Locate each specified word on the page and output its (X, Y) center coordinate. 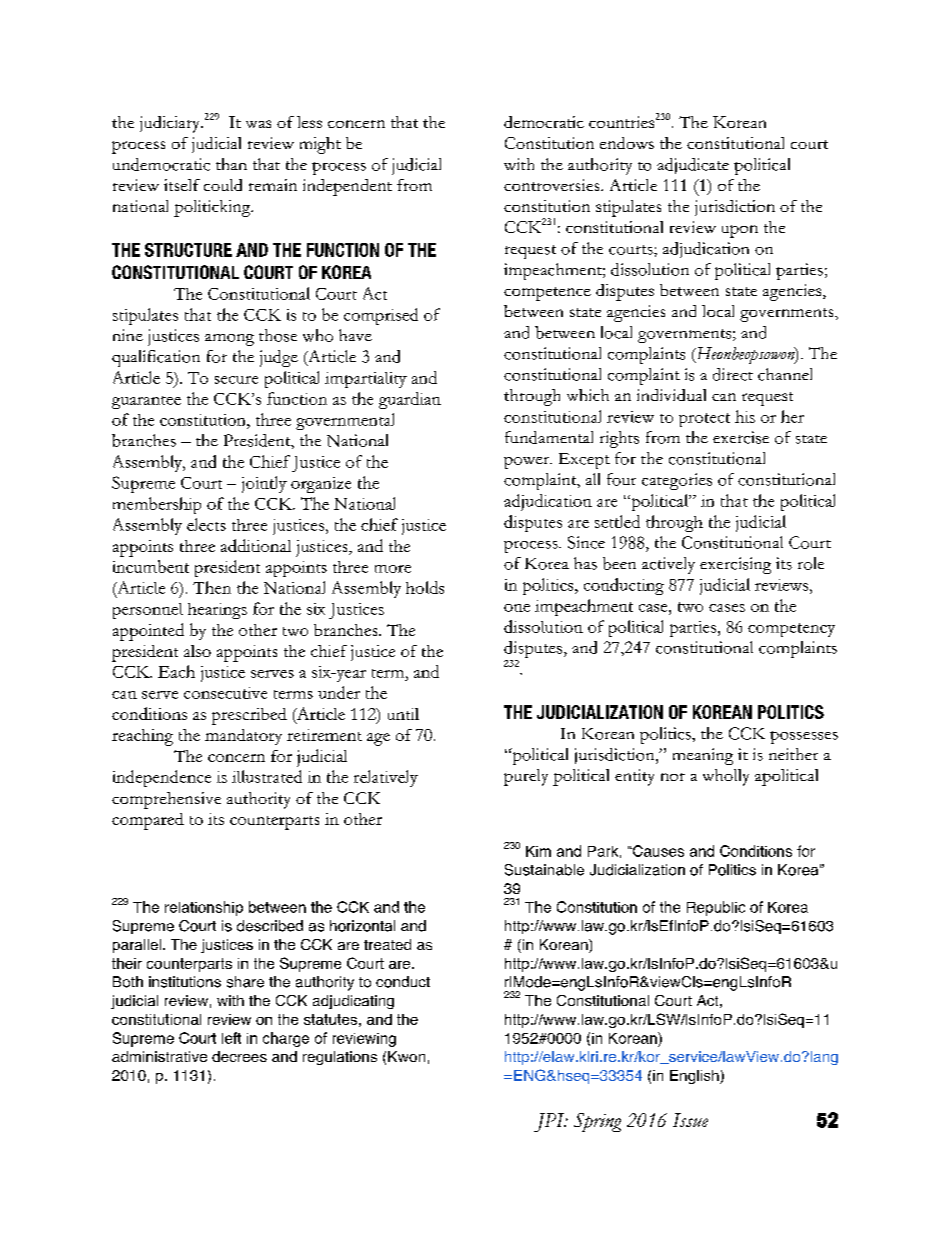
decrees (239, 1056)
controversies (553, 185)
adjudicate (693, 166)
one (517, 608)
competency (791, 630)
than (231, 164)
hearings (217, 611)
